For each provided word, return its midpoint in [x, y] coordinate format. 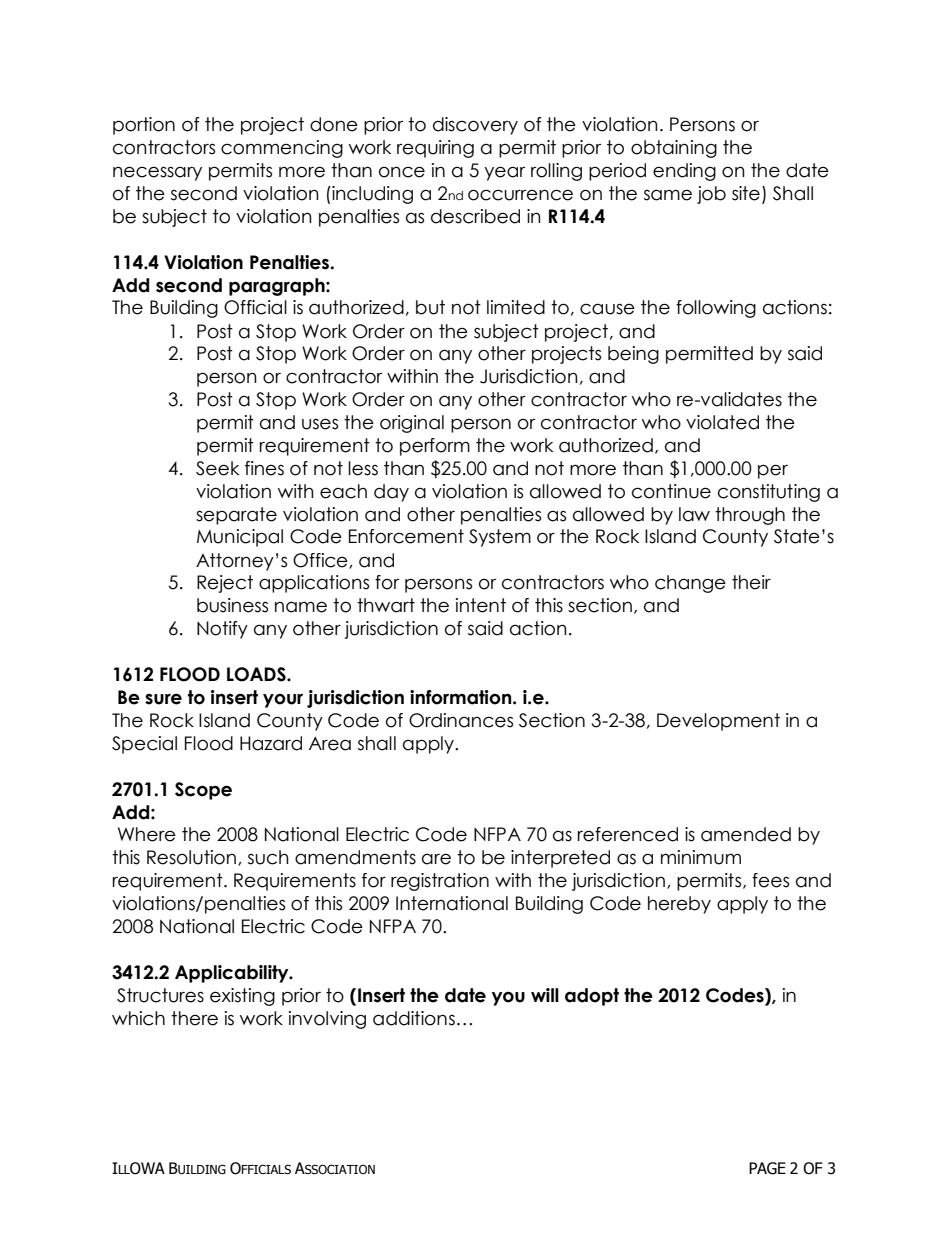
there [194, 1018]
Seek [217, 468]
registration [440, 882]
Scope [203, 791]
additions [414, 1018]
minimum [701, 857]
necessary [157, 173]
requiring [435, 149]
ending [684, 172]
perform [435, 447]
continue [671, 491]
